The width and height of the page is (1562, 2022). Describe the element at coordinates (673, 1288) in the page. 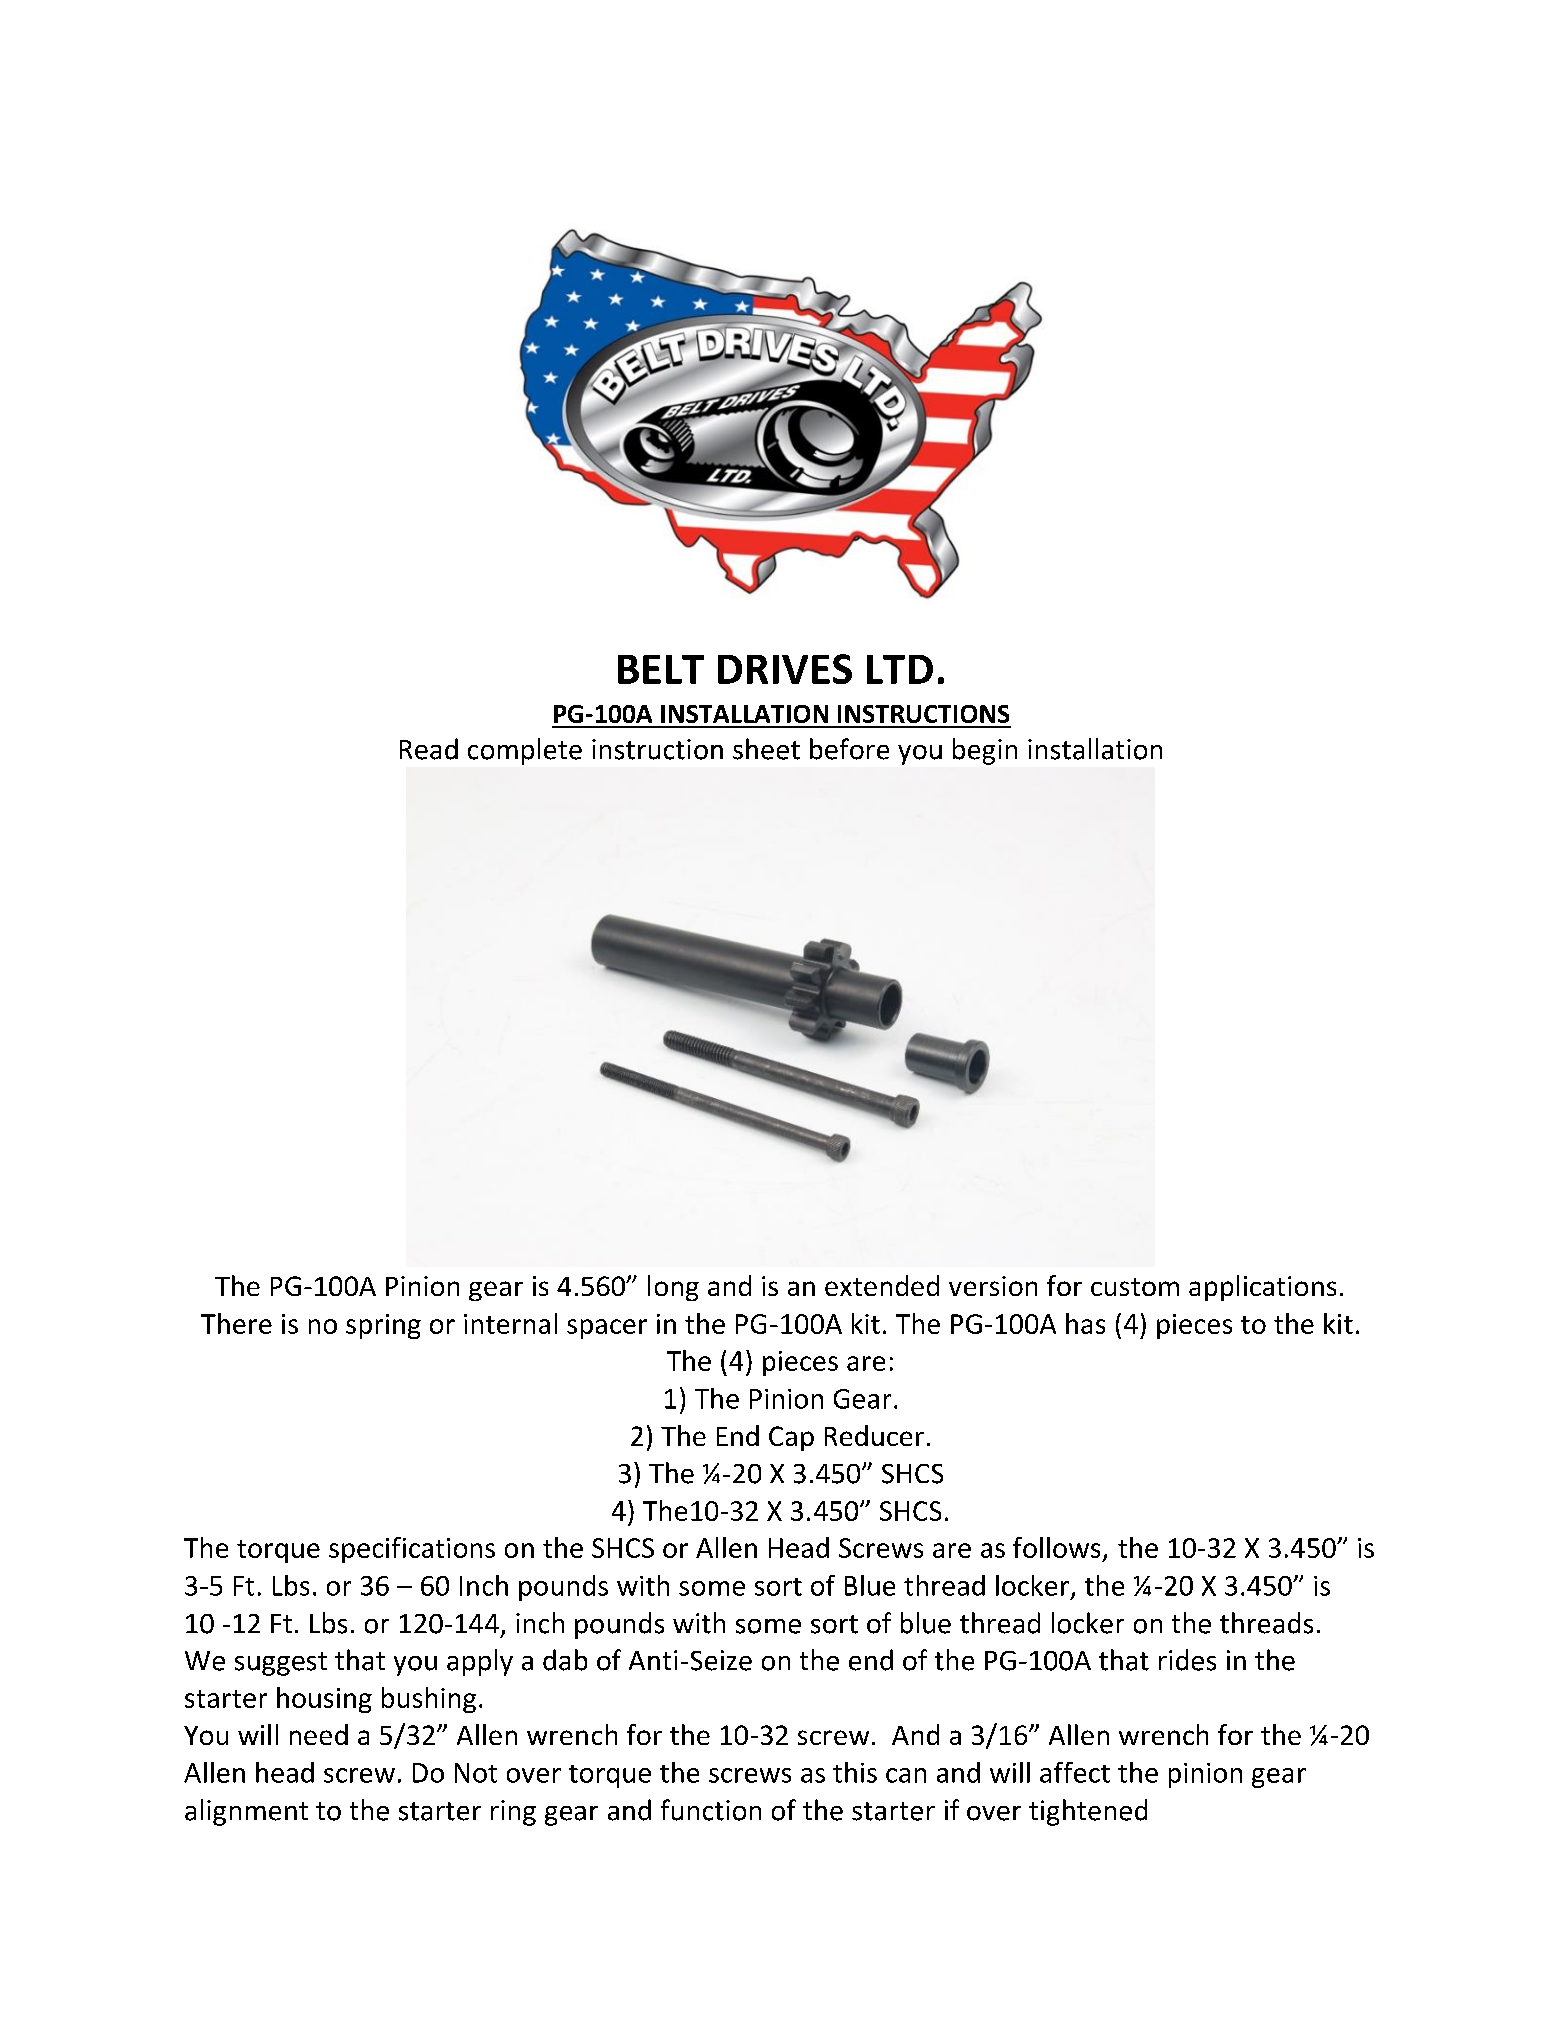

I see `long` at that location.
